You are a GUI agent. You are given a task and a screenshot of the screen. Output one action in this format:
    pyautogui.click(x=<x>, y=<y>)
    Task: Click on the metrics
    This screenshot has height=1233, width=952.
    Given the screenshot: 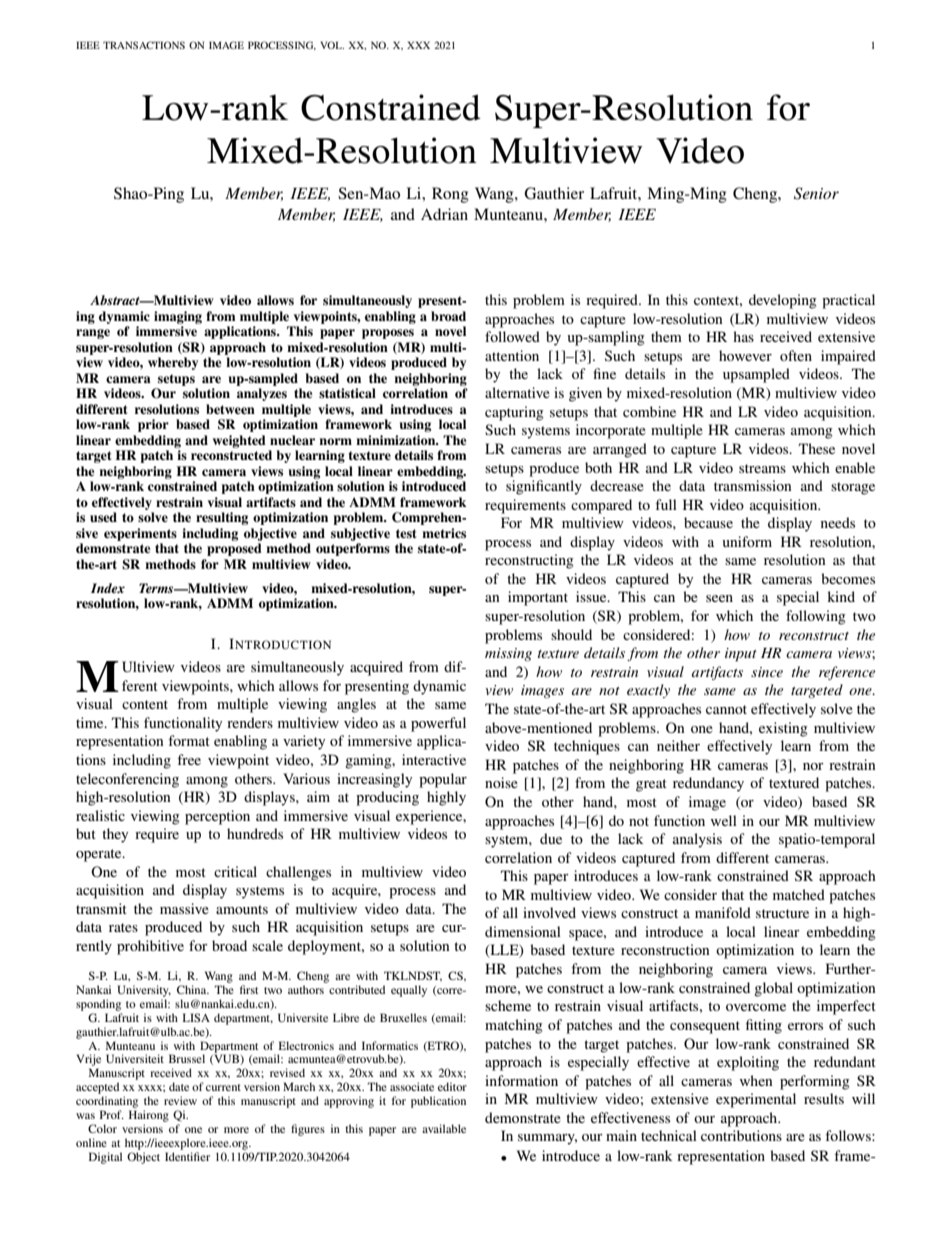 What is the action you would take?
    pyautogui.click(x=444, y=533)
